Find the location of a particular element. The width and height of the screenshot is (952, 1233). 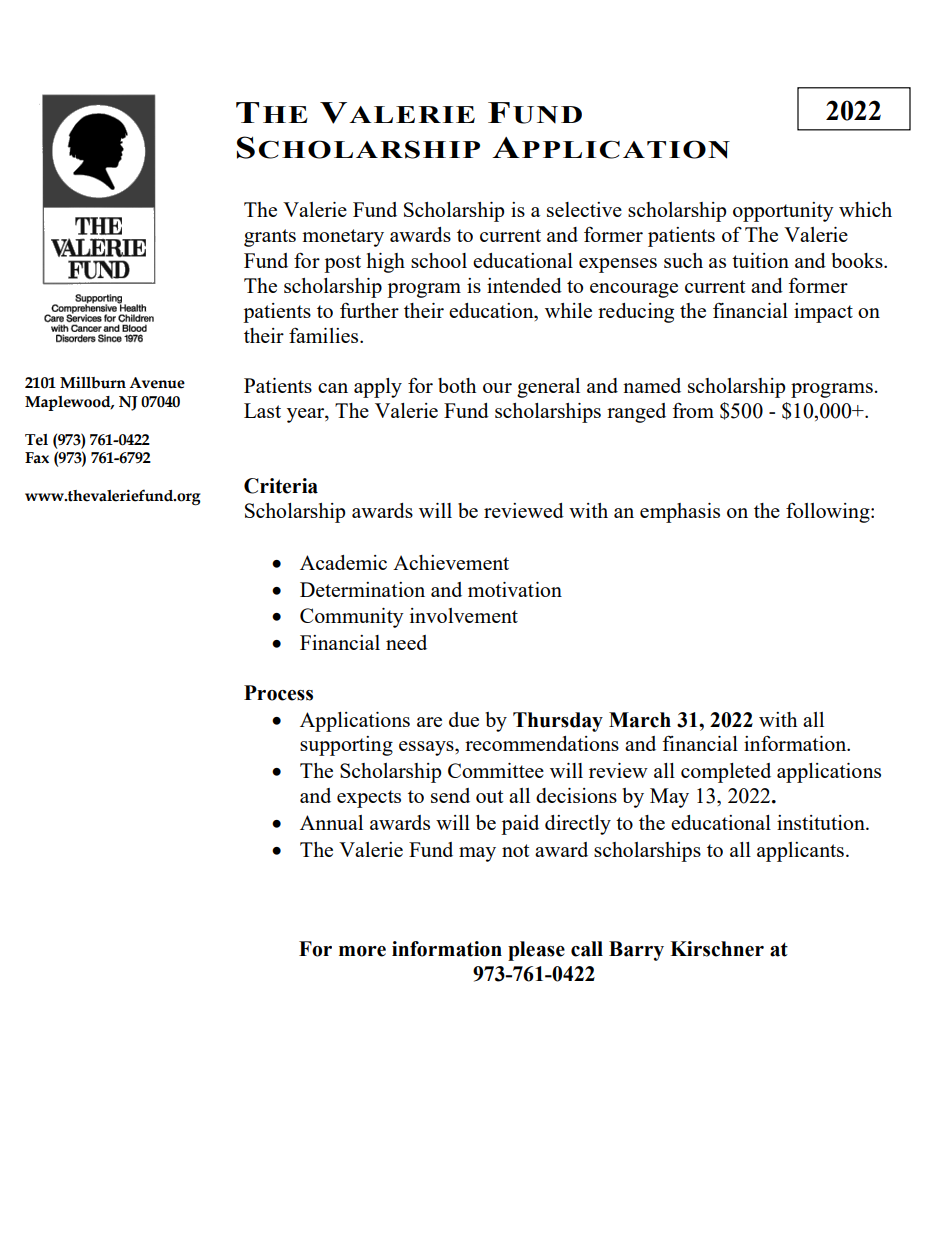

Academic is located at coordinates (343, 562).
